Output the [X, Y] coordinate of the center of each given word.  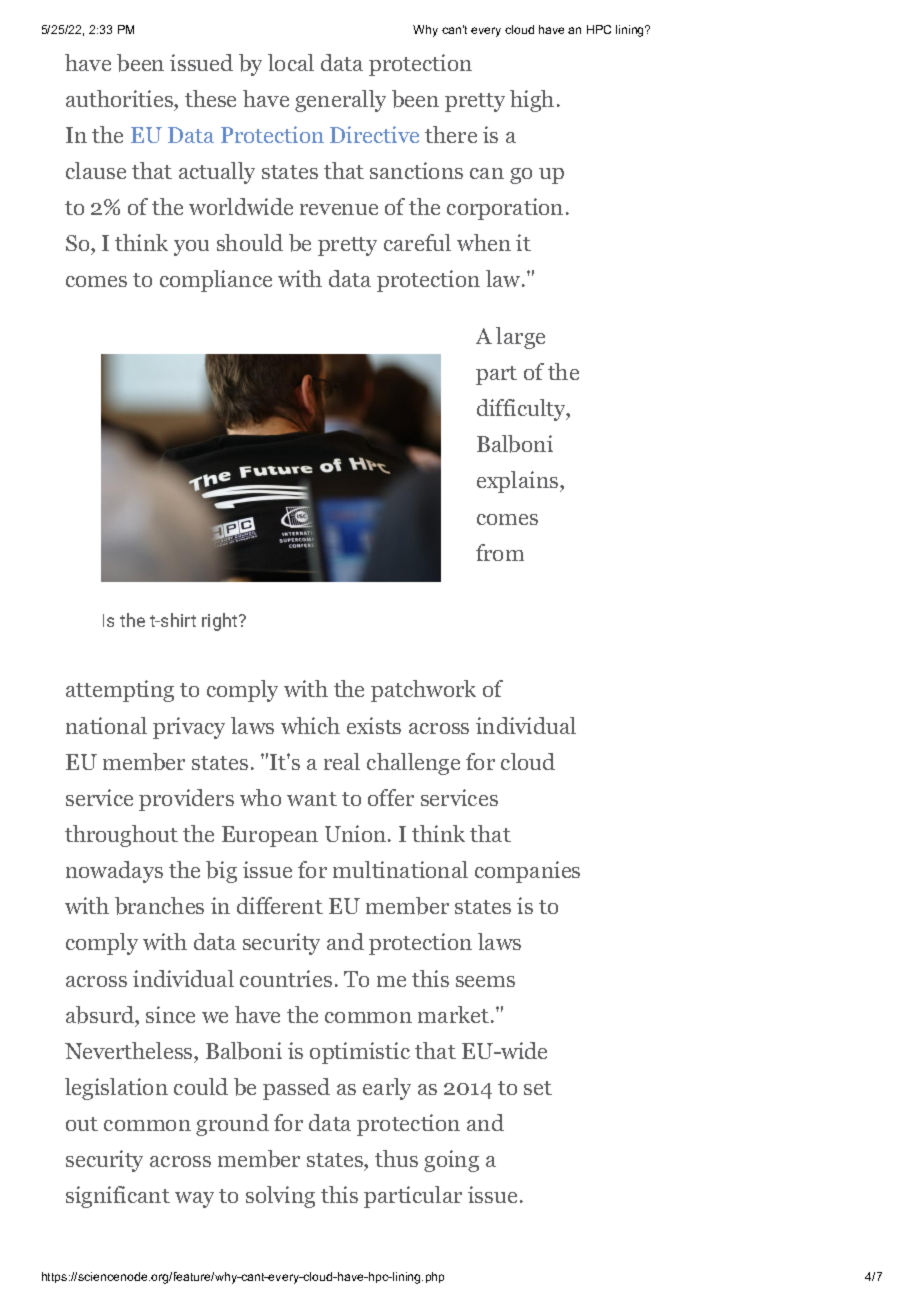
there [451, 134]
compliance [216, 281]
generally [340, 101]
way [194, 1200]
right [221, 622]
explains [519, 482]
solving [280, 1197]
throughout [121, 836]
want [312, 799]
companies [527, 872]
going [451, 1161]
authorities [120, 98]
